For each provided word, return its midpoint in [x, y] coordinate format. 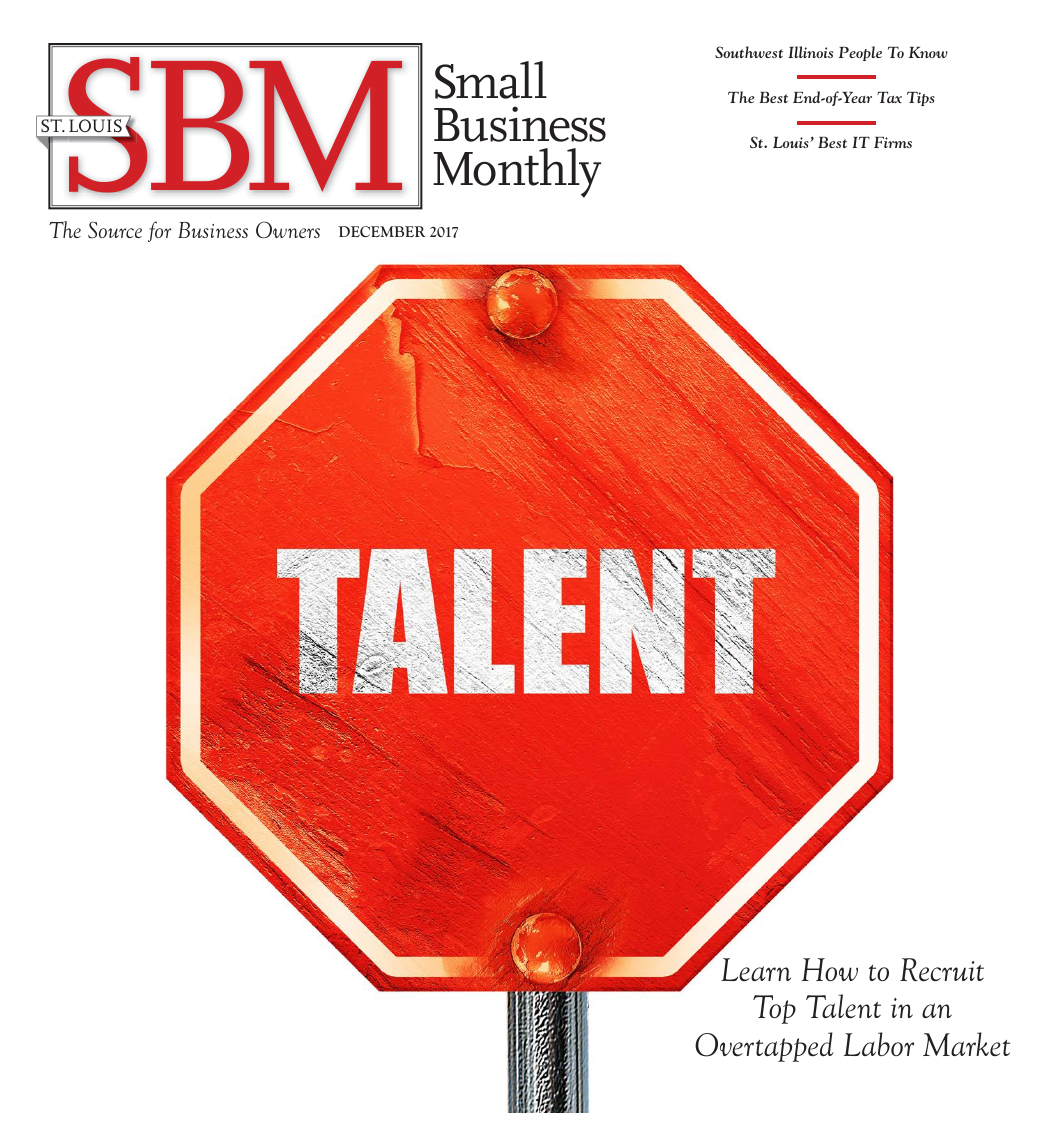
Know [928, 52]
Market [966, 1044]
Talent [843, 1006]
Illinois [810, 52]
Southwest [749, 52]
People [860, 53]
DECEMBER [381, 231]
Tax [889, 97]
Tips [921, 99]
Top [774, 1009]
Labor [879, 1044]
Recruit [942, 969]
